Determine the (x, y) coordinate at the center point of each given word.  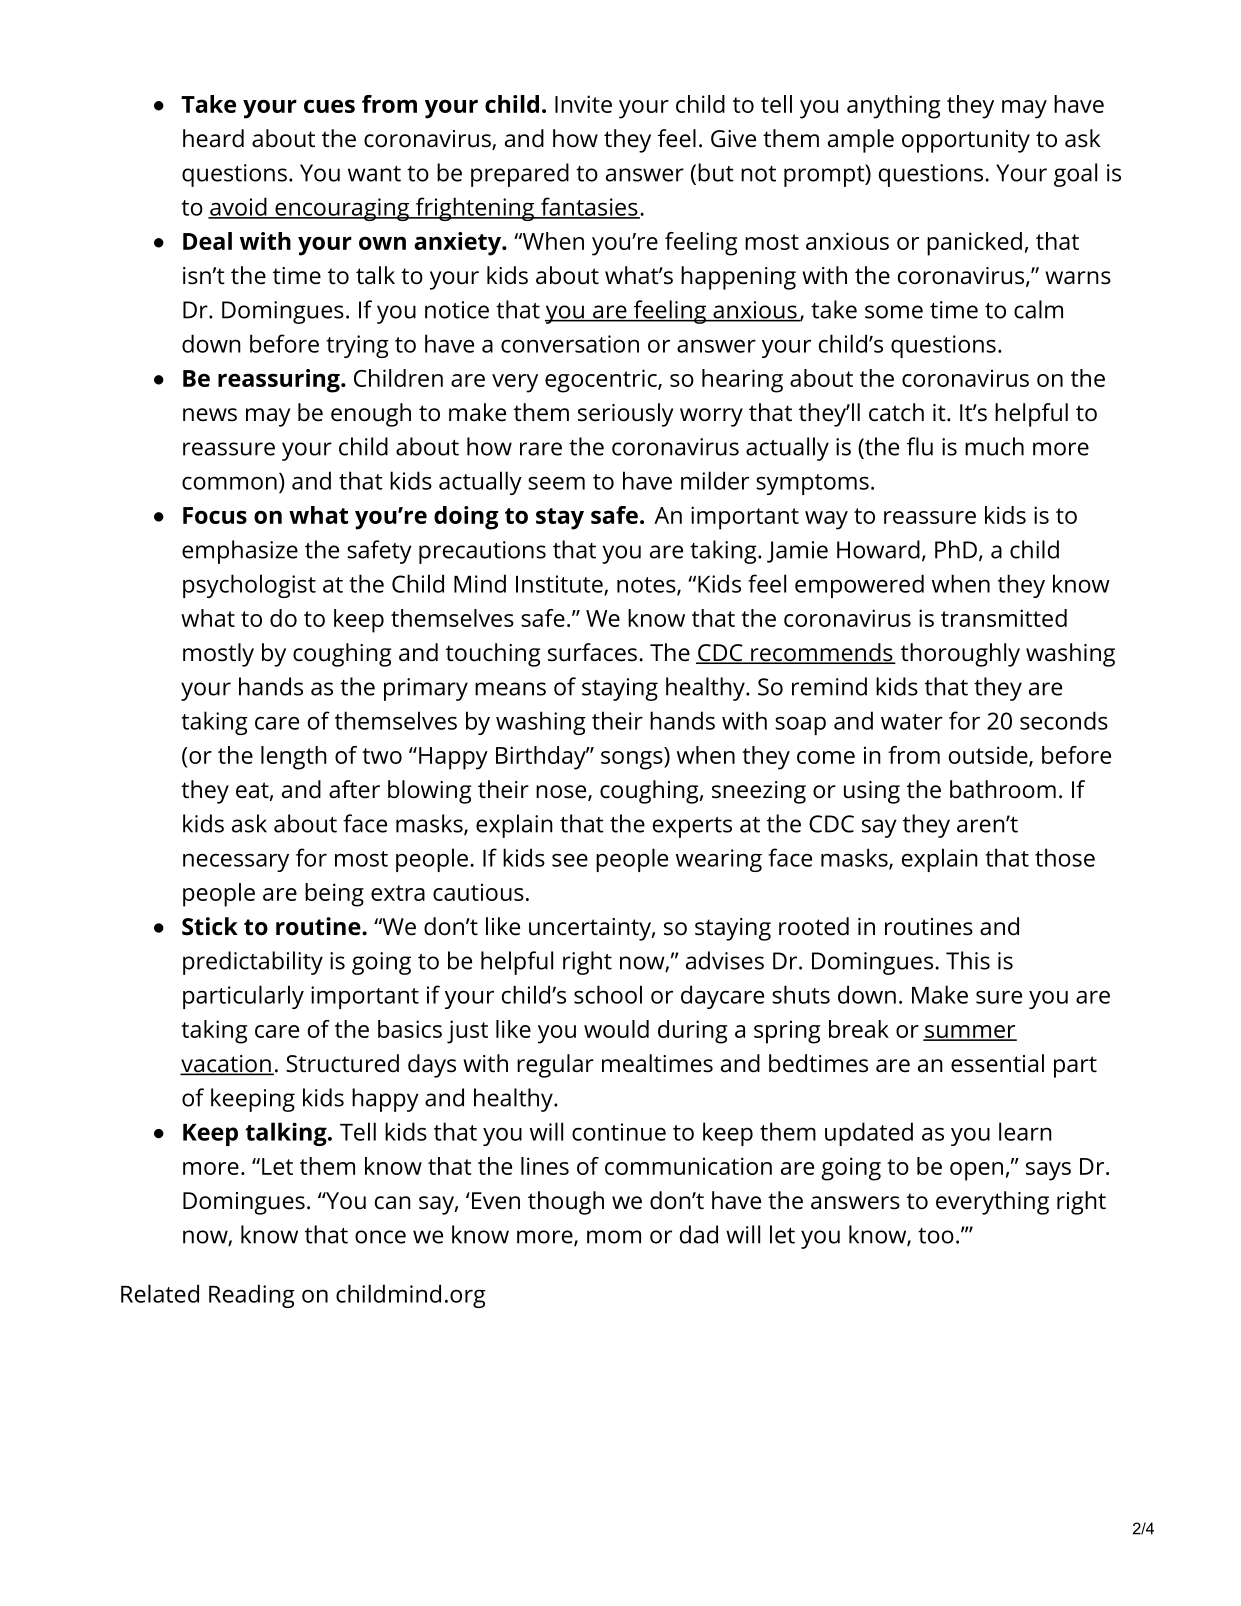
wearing (719, 860)
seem (556, 483)
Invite (583, 104)
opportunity (966, 141)
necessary (236, 862)
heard (213, 138)
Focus (215, 515)
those (1065, 857)
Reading (252, 1296)
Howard (878, 549)
